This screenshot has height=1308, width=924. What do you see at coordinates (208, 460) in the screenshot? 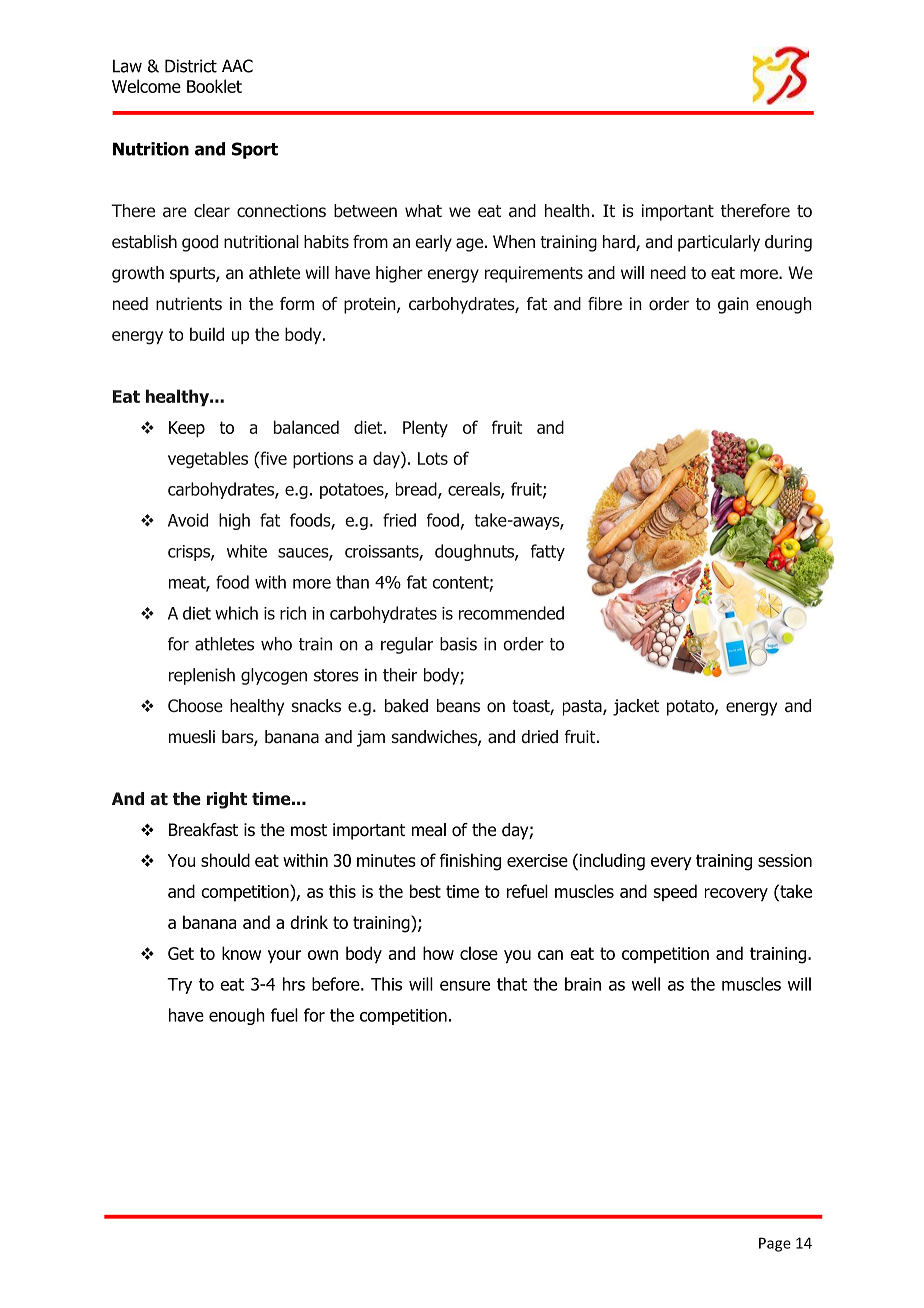
I see `vegetables` at bounding box center [208, 460].
